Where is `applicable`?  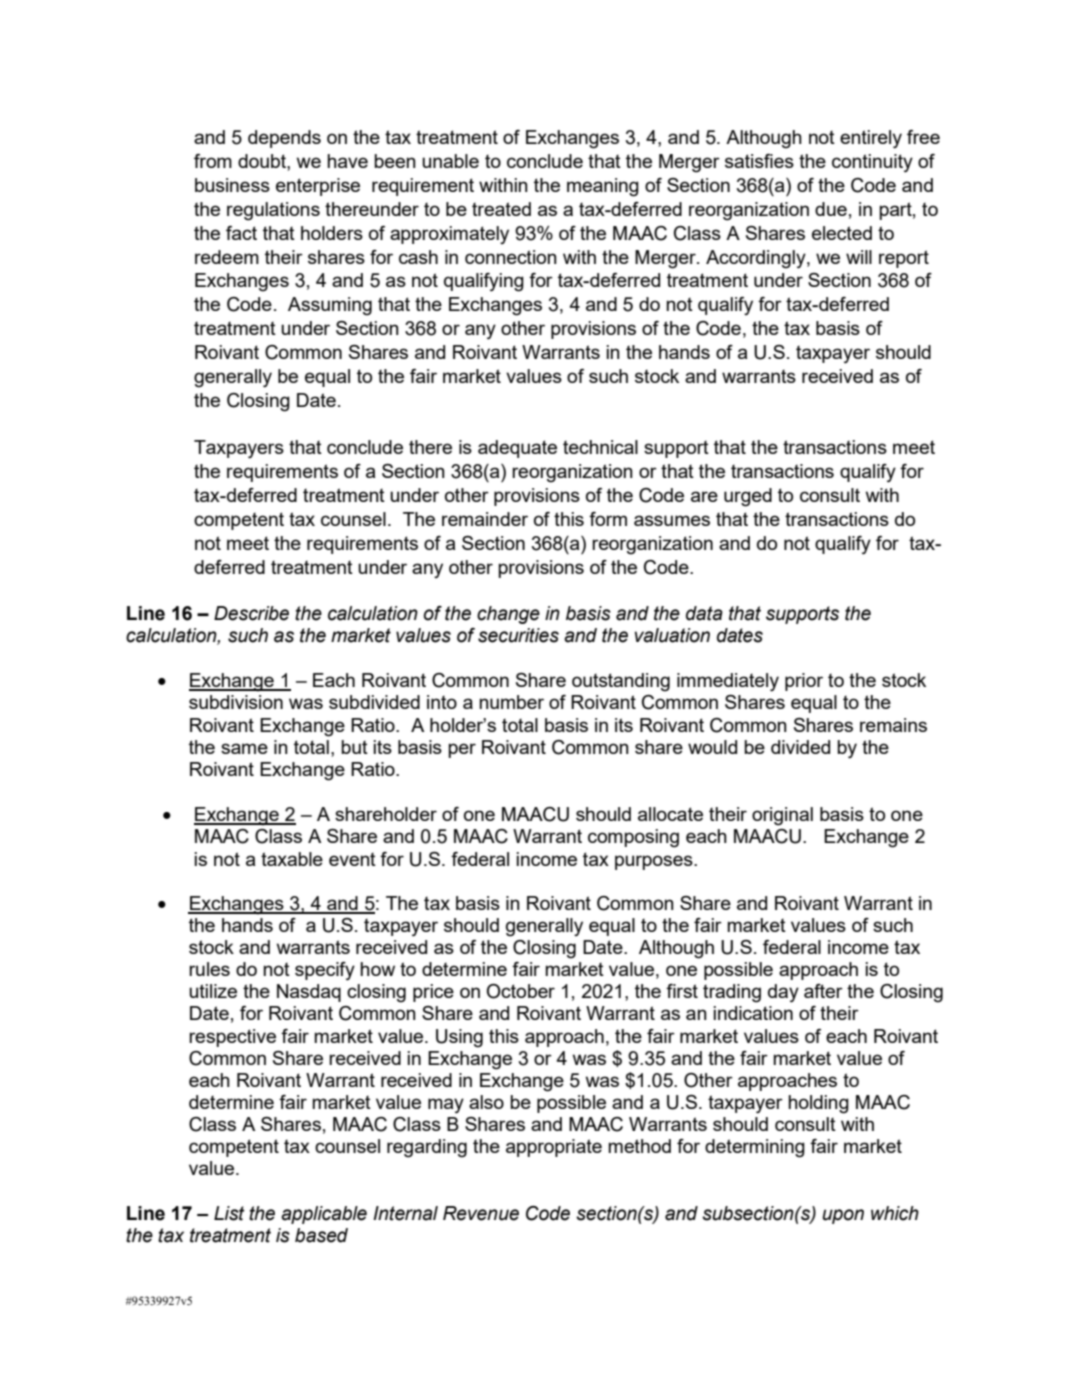
applicable is located at coordinates (324, 1215).
